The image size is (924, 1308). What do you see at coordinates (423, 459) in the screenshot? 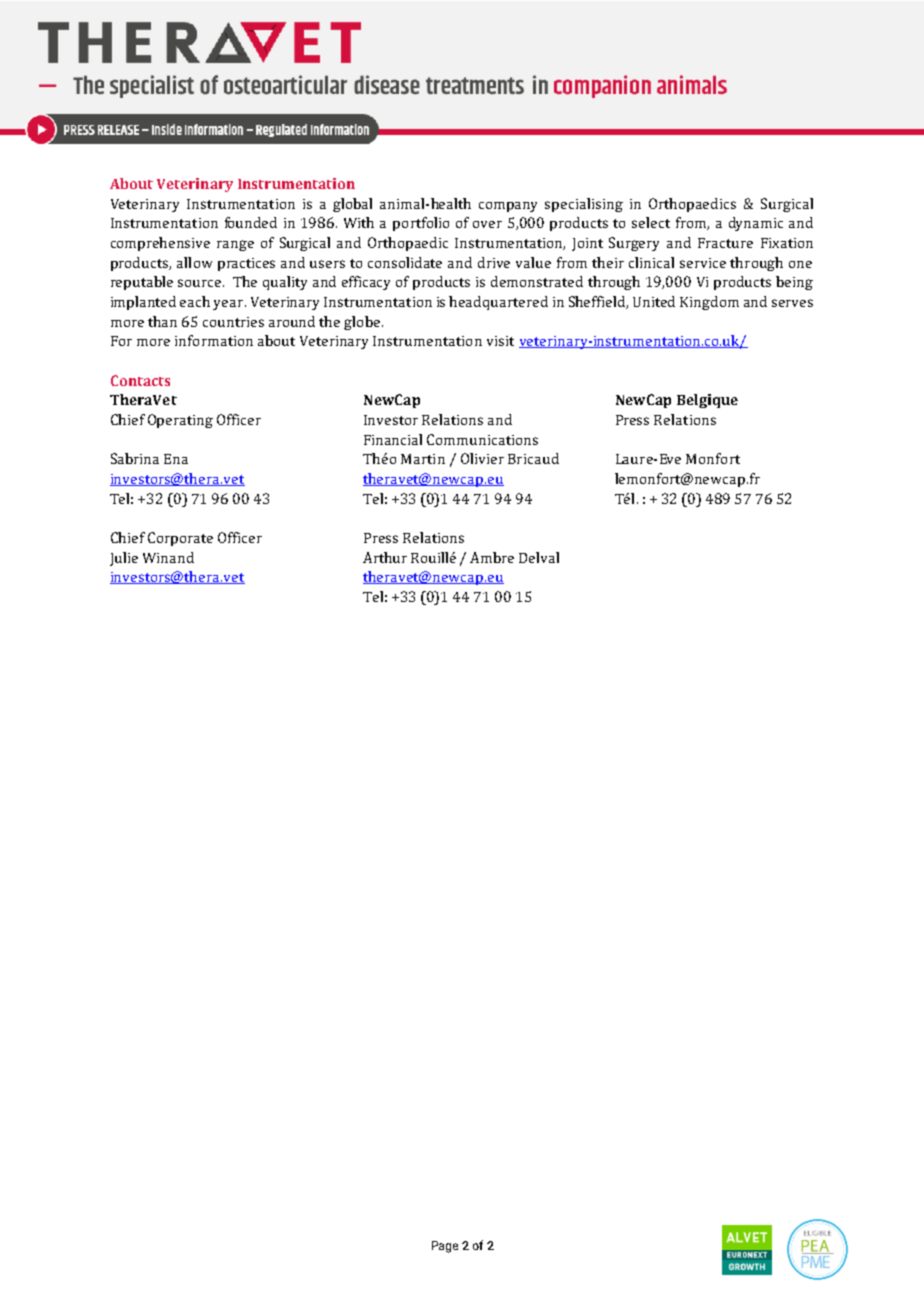
I see `Martin` at bounding box center [423, 459].
